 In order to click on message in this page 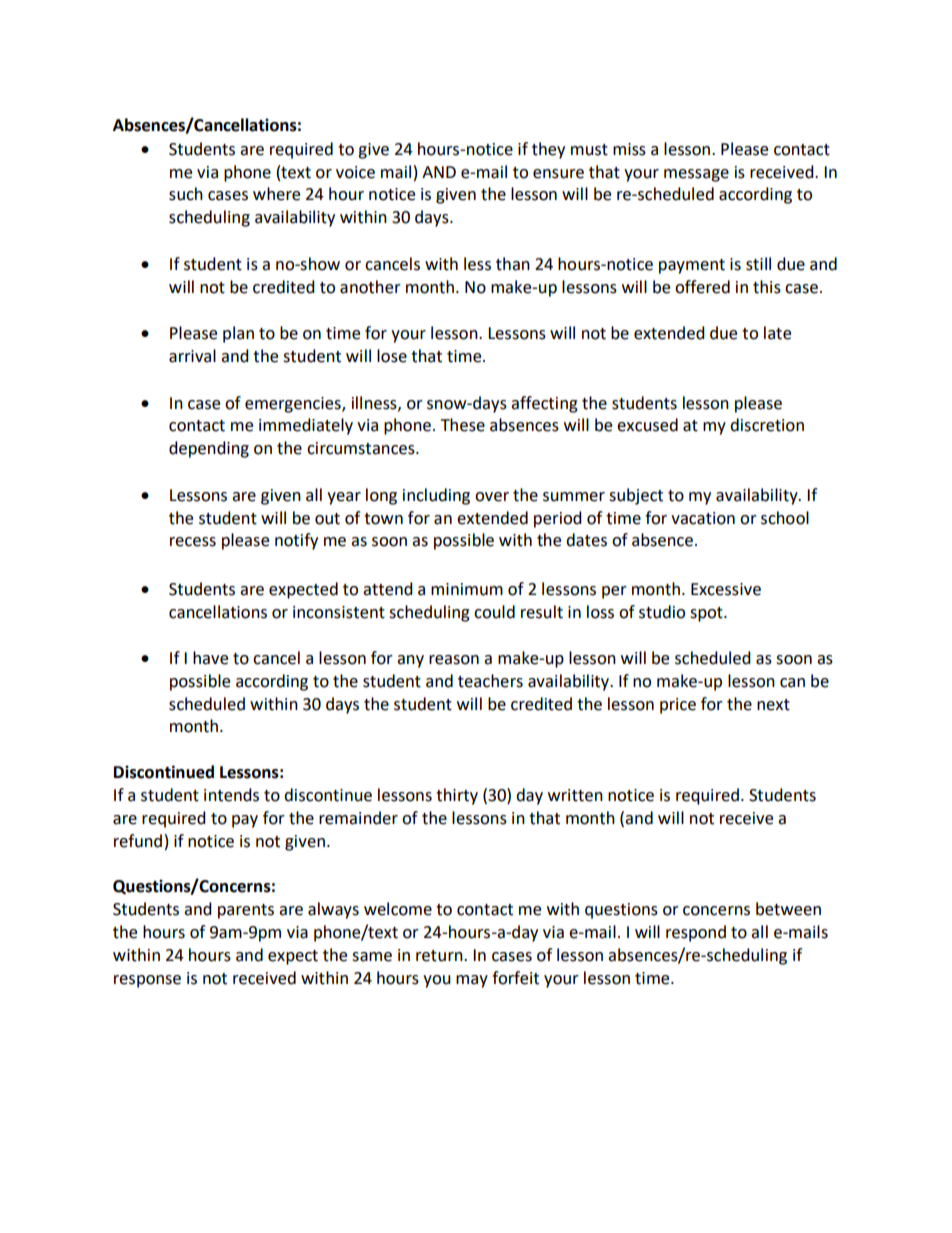, I will do `click(696, 175)`.
